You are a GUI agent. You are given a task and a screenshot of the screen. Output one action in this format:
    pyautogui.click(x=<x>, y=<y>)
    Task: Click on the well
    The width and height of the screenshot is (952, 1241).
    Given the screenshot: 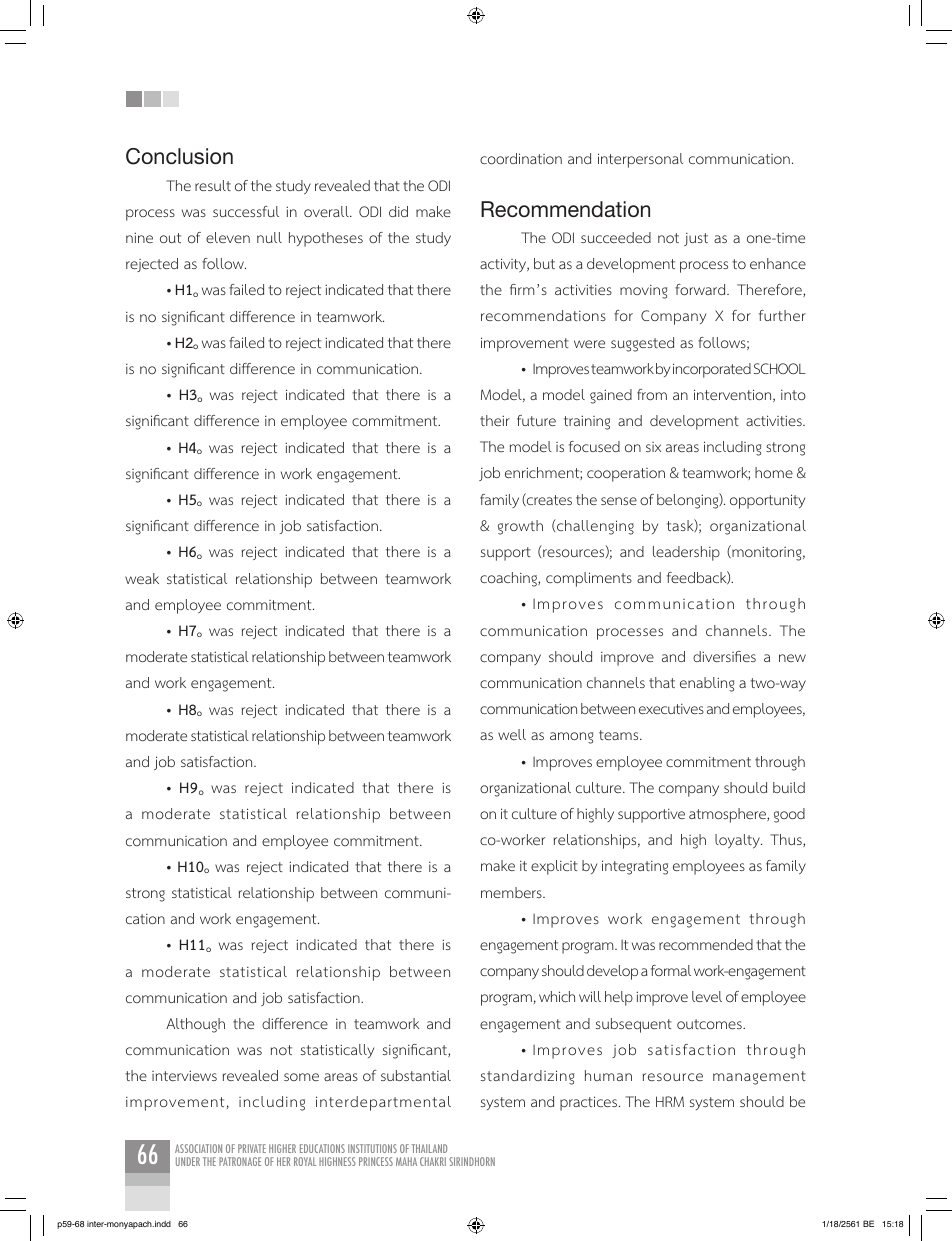 What is the action you would take?
    pyautogui.click(x=512, y=734)
